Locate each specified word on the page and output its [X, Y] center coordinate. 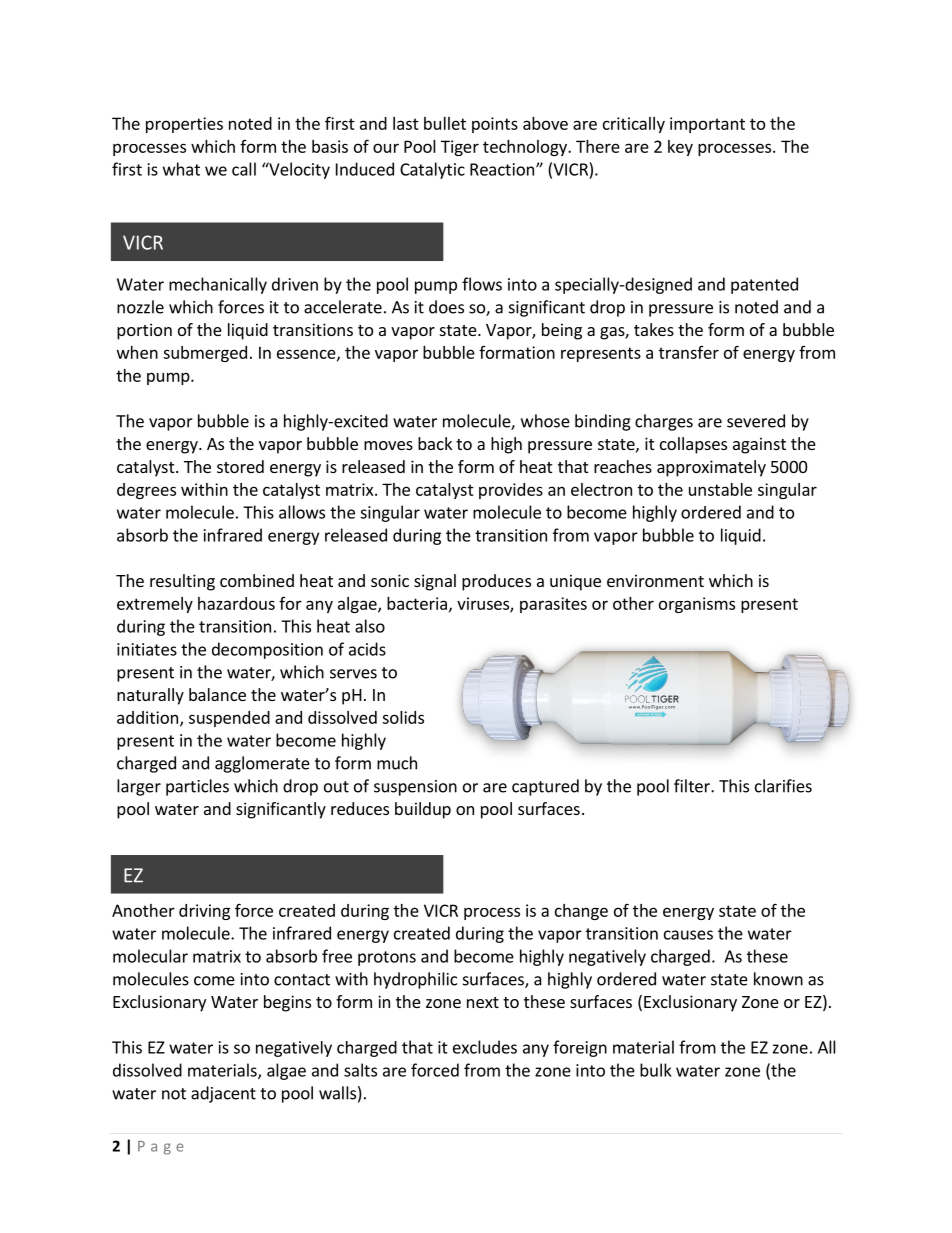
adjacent [223, 1094]
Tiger [460, 148]
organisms [697, 605]
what [181, 169]
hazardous [236, 603]
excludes [485, 1047]
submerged [205, 354]
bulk [656, 1070]
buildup [423, 810]
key [680, 148]
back [435, 443]
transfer [689, 352]
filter [693, 786]
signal [435, 582]
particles [197, 787]
